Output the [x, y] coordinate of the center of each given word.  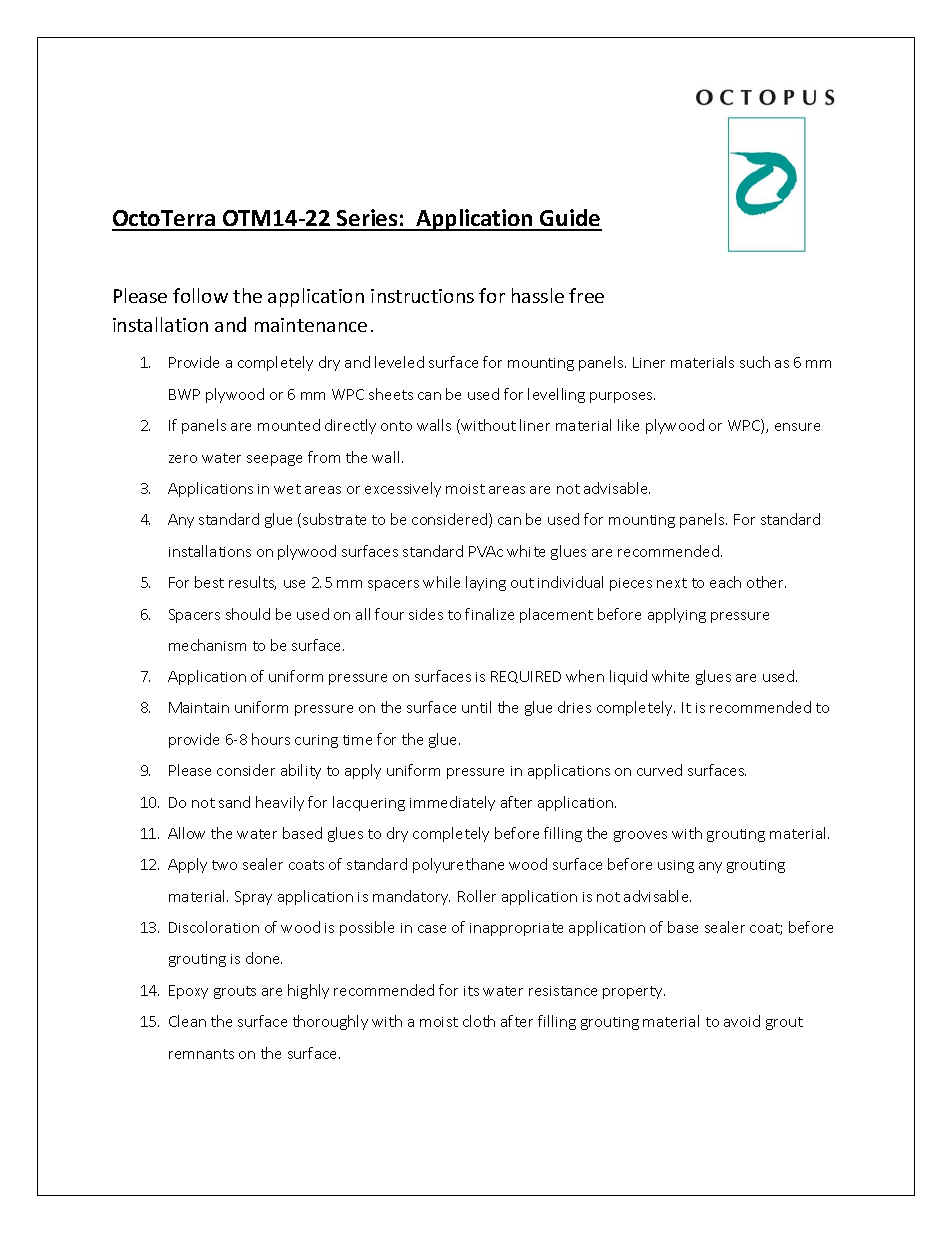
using [676, 866]
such [755, 362]
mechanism [207, 645]
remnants [201, 1054]
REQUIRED [526, 677]
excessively [403, 489]
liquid [628, 677]
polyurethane [458, 865]
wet [287, 489]
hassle [538, 295]
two [224, 865]
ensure [797, 427]
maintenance [311, 325]
